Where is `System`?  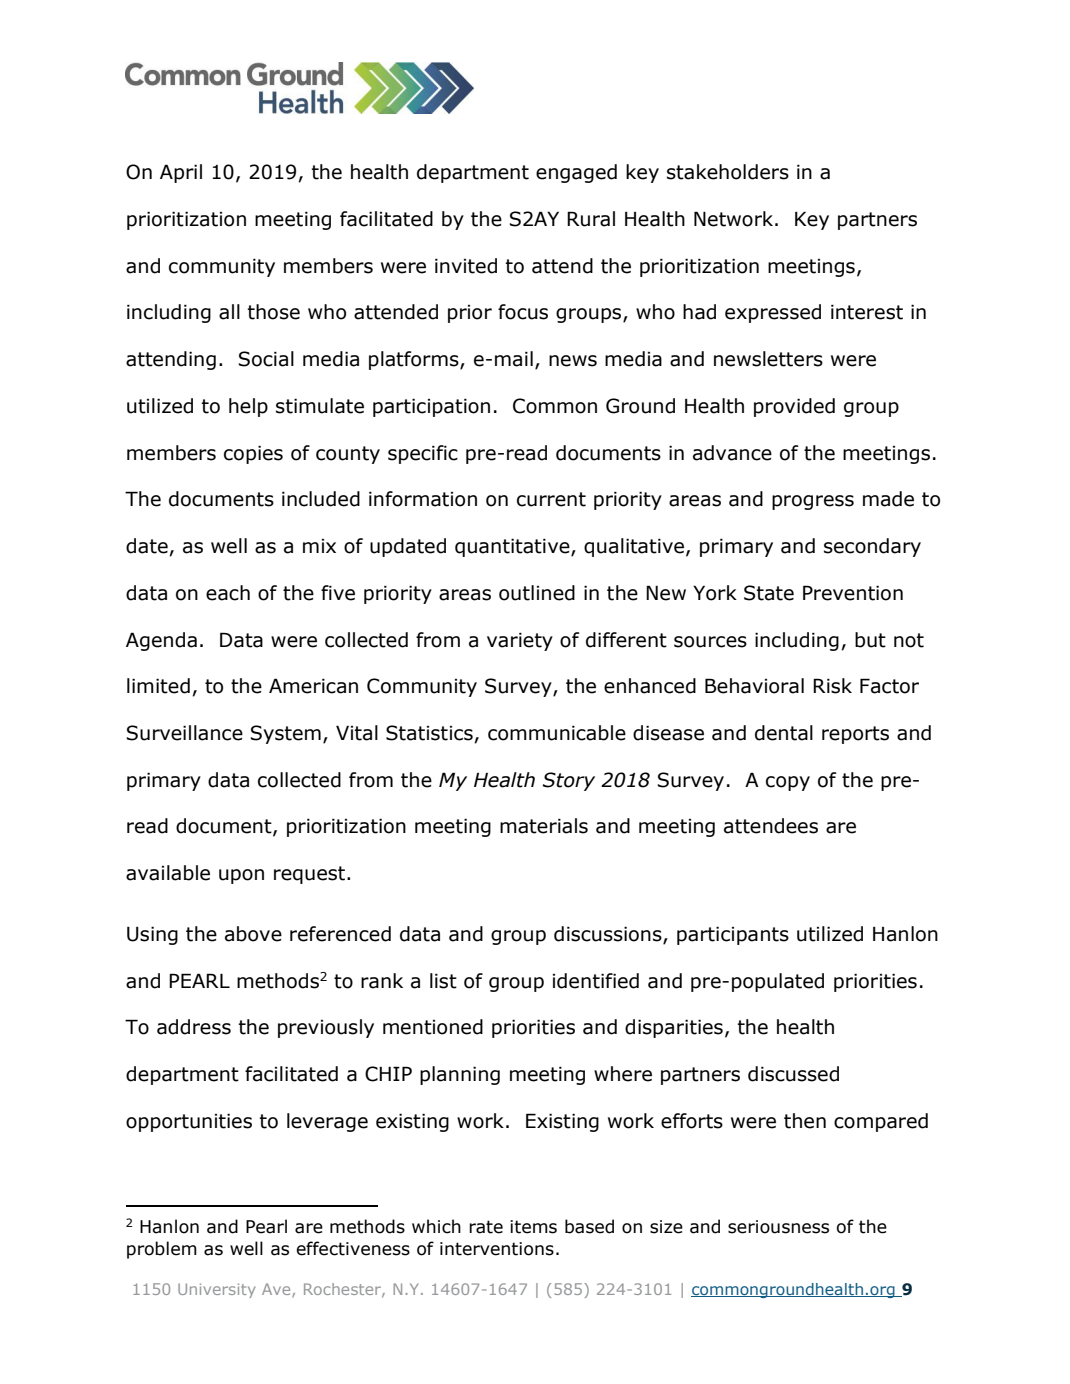 System is located at coordinates (285, 734).
